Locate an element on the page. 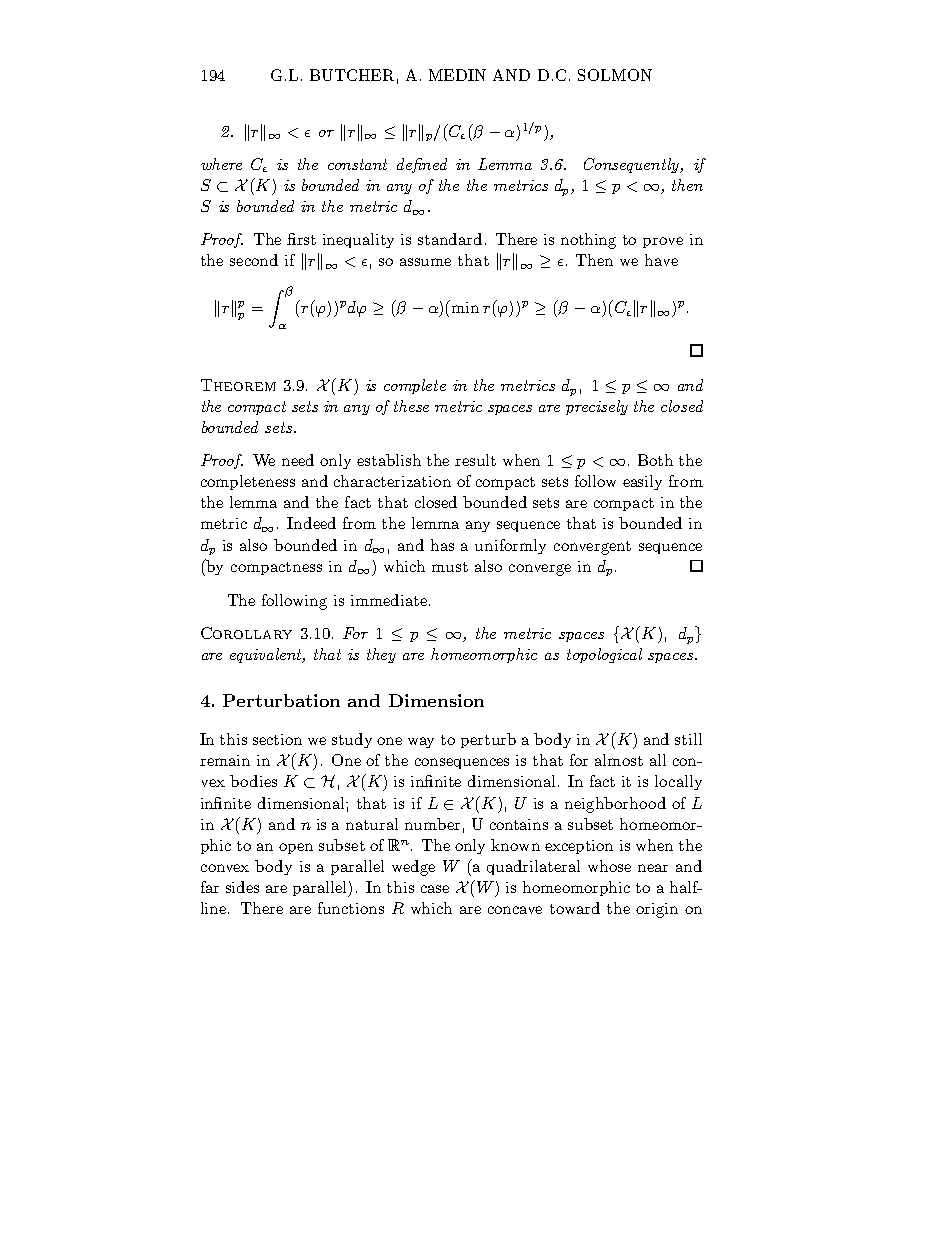 This page has height=1233, width=952. topological is located at coordinates (604, 655).
